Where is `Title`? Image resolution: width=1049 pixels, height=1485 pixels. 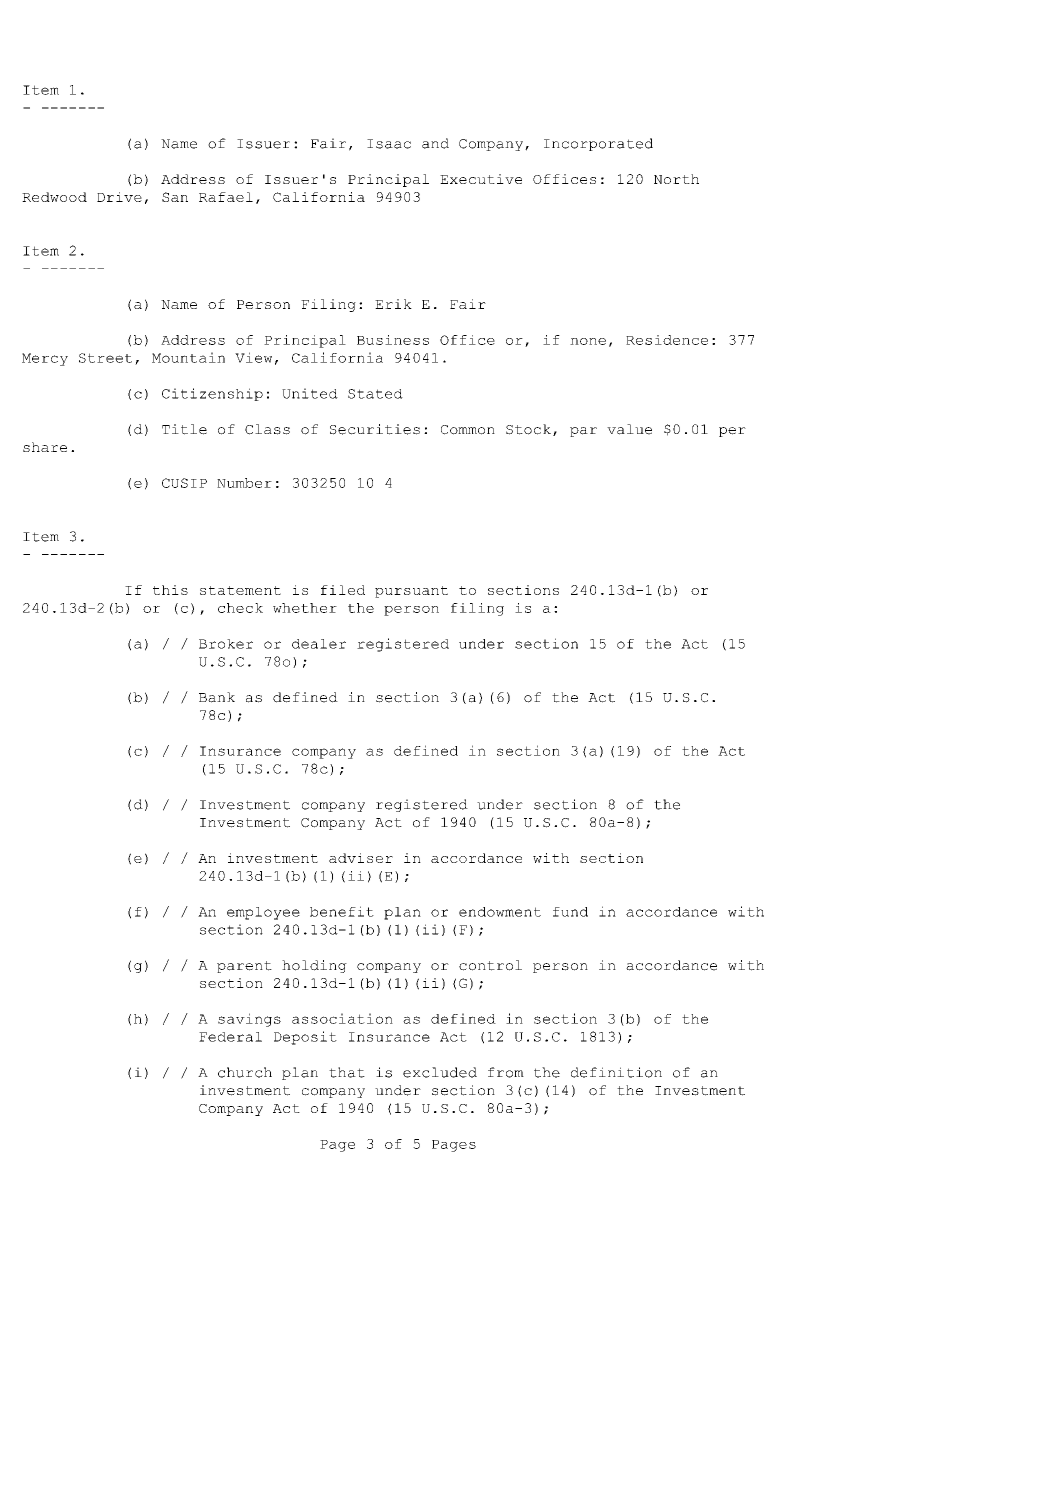 Title is located at coordinates (184, 429).
